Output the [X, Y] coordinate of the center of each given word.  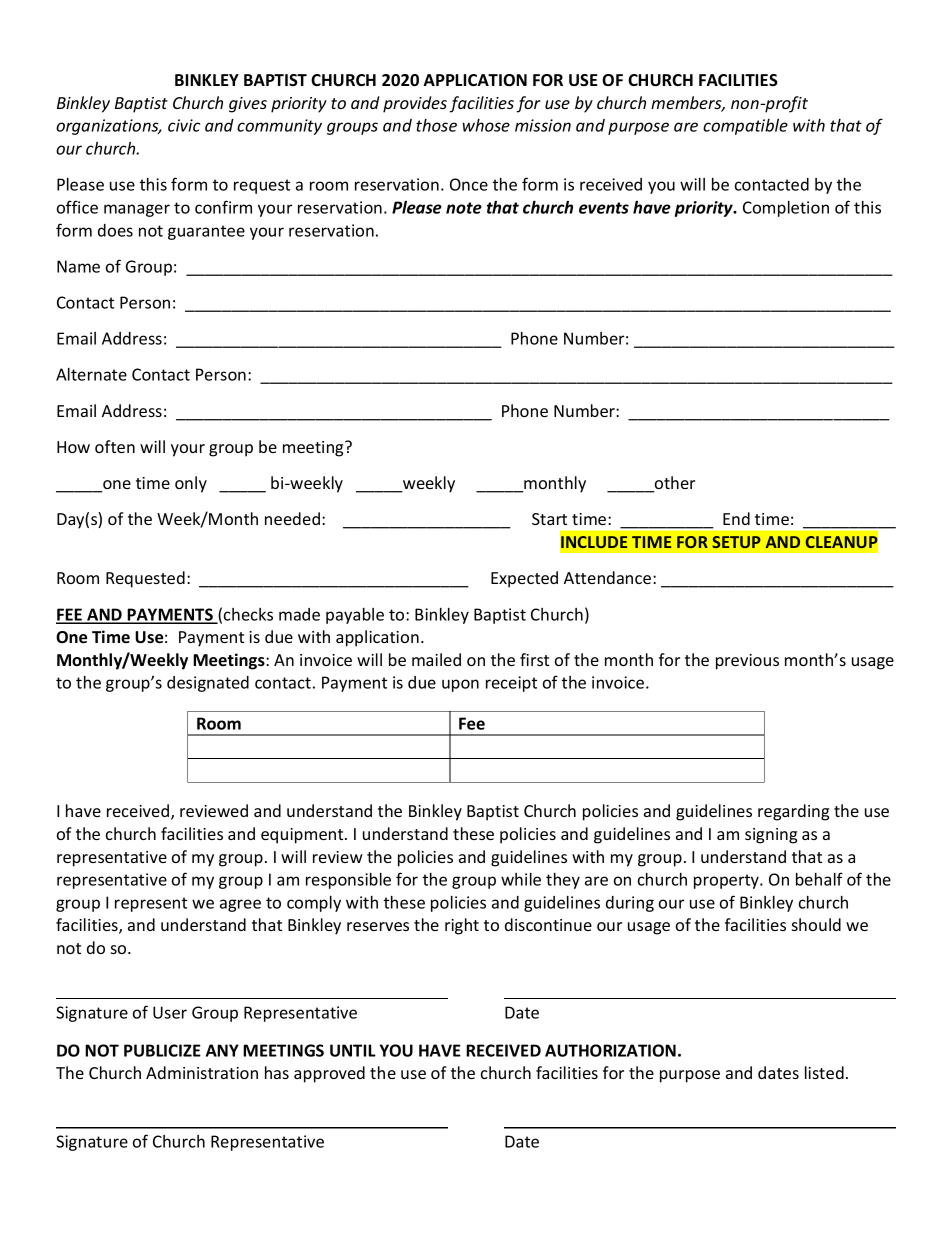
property [728, 881]
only [191, 484]
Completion [786, 209]
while [521, 879]
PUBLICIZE [162, 1050]
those [436, 125]
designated [208, 684]
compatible [745, 127]
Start [549, 519]
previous [747, 662]
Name [78, 266]
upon [460, 685]
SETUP [736, 542]
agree [240, 905]
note [464, 208]
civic [184, 125]
